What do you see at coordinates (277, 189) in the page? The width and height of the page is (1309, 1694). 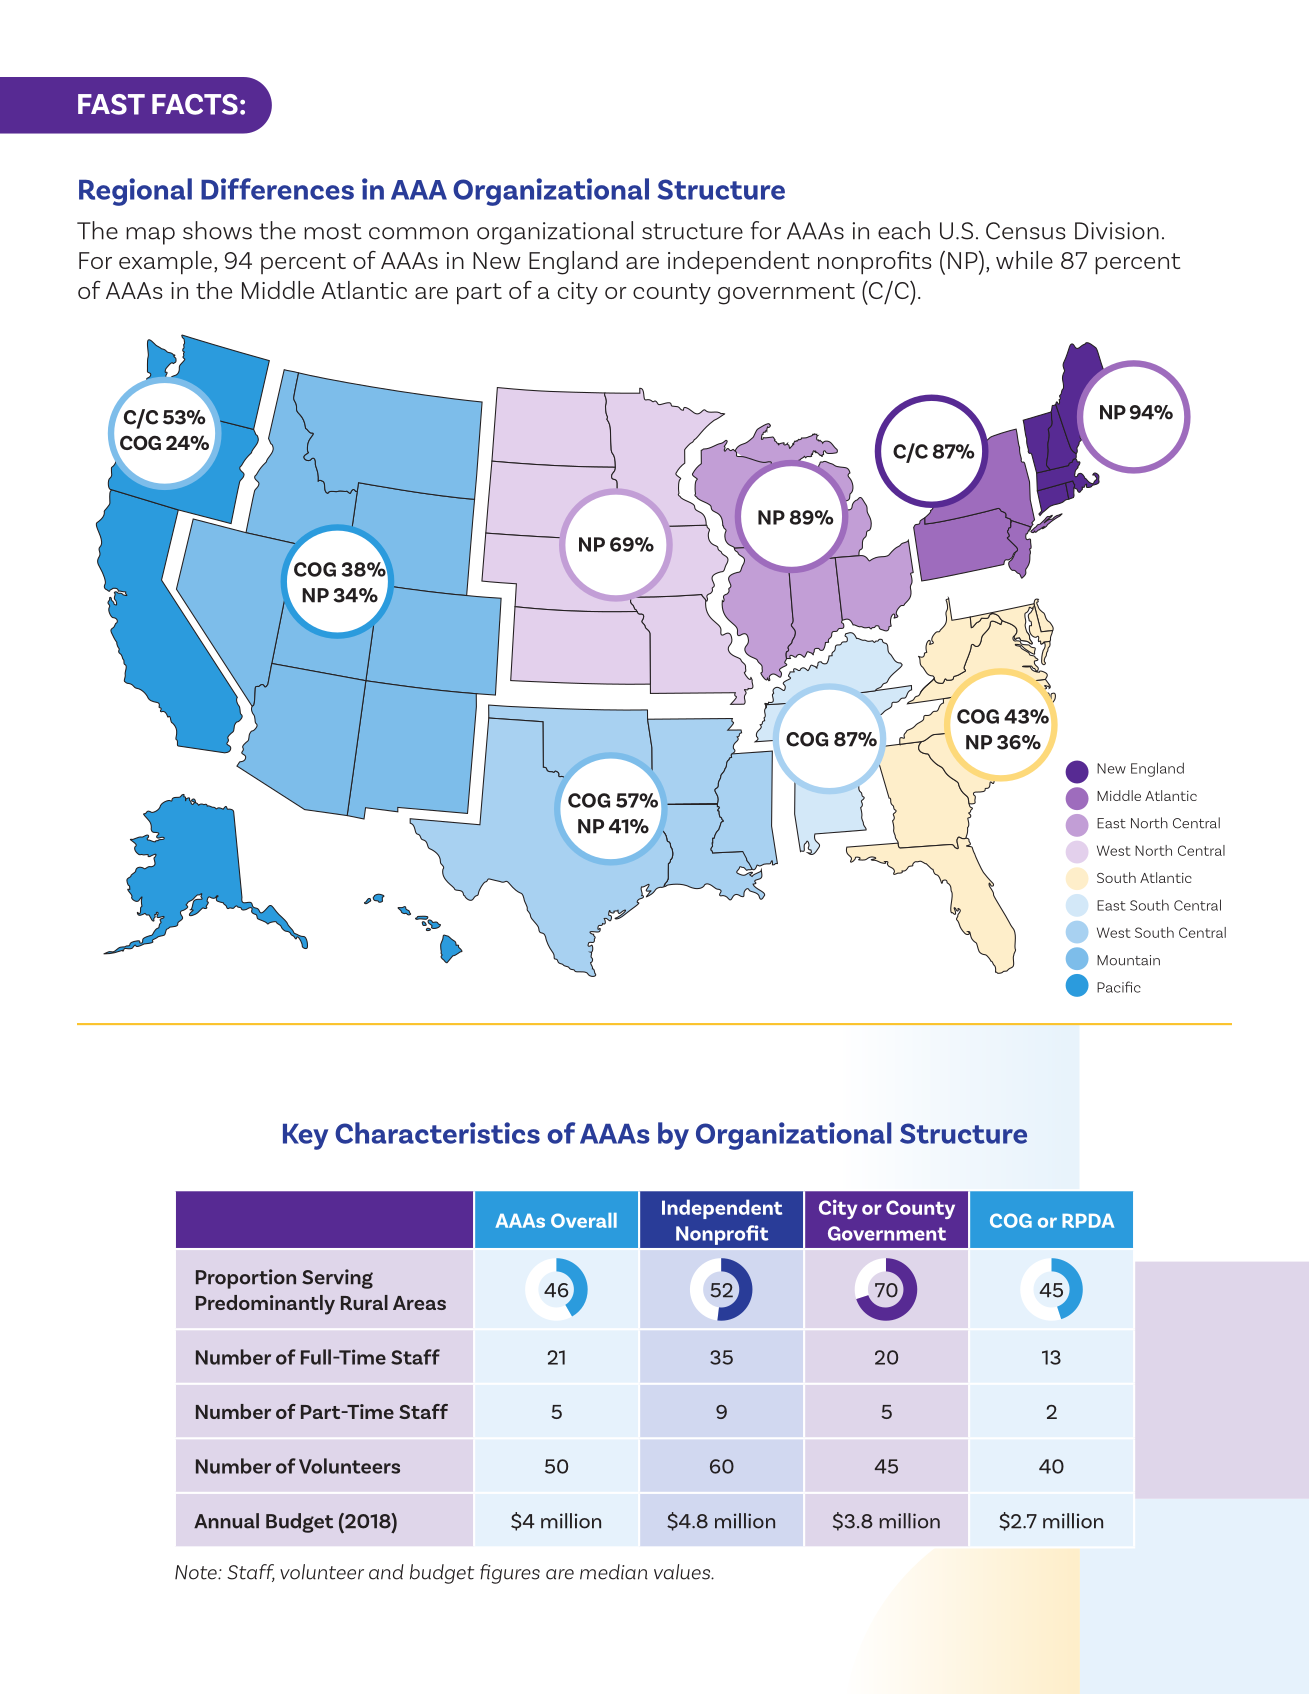 I see `Differences` at bounding box center [277, 189].
